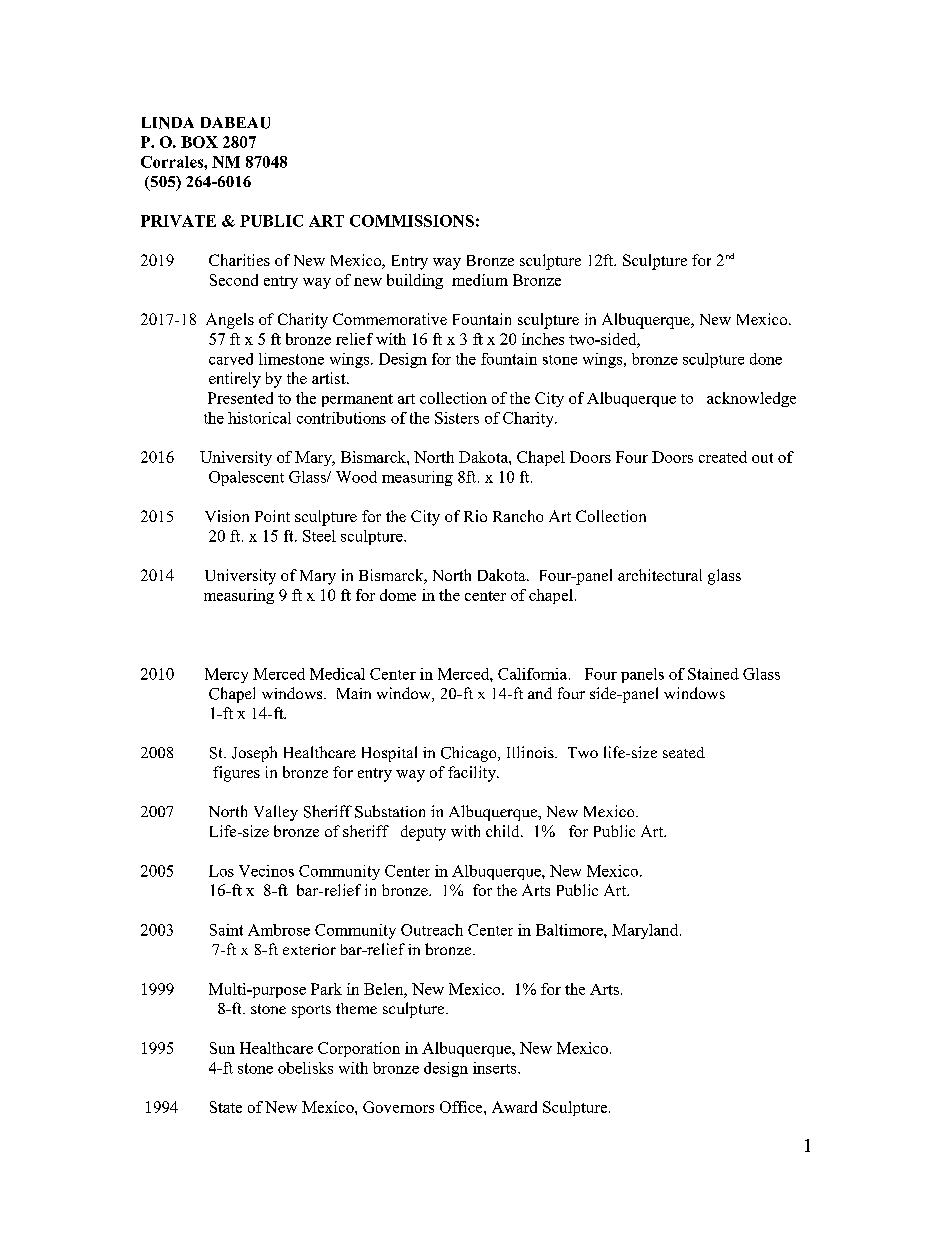 The image size is (952, 1233). Describe the element at coordinates (660, 575) in the document. I see `architectural` at that location.
